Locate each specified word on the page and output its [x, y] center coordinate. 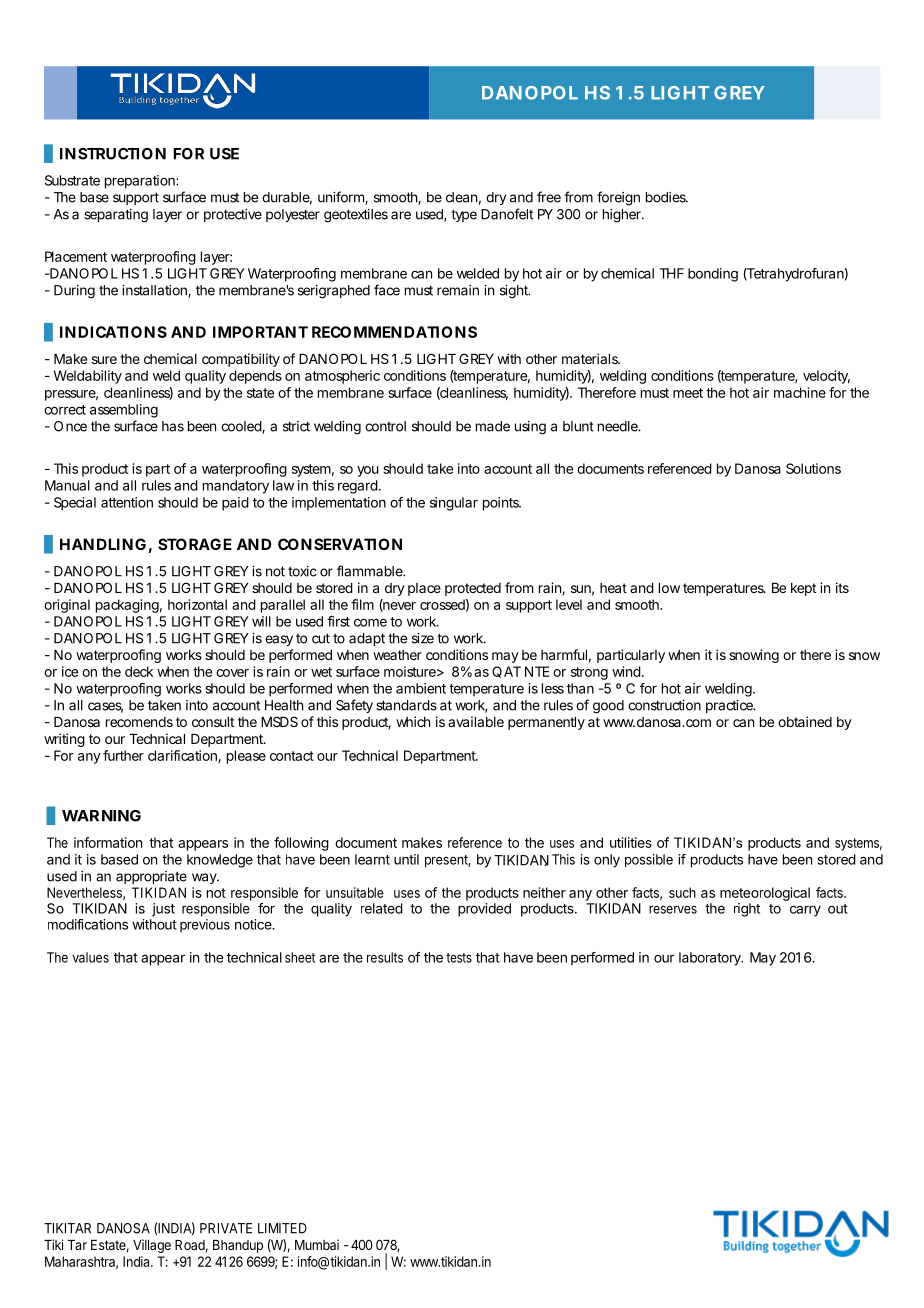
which [413, 721]
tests [459, 958]
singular [454, 504]
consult [213, 722]
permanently [546, 723]
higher [622, 216]
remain [458, 290]
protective [233, 215]
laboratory [711, 959]
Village [152, 1246]
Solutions [813, 468]
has [173, 426]
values [90, 957]
